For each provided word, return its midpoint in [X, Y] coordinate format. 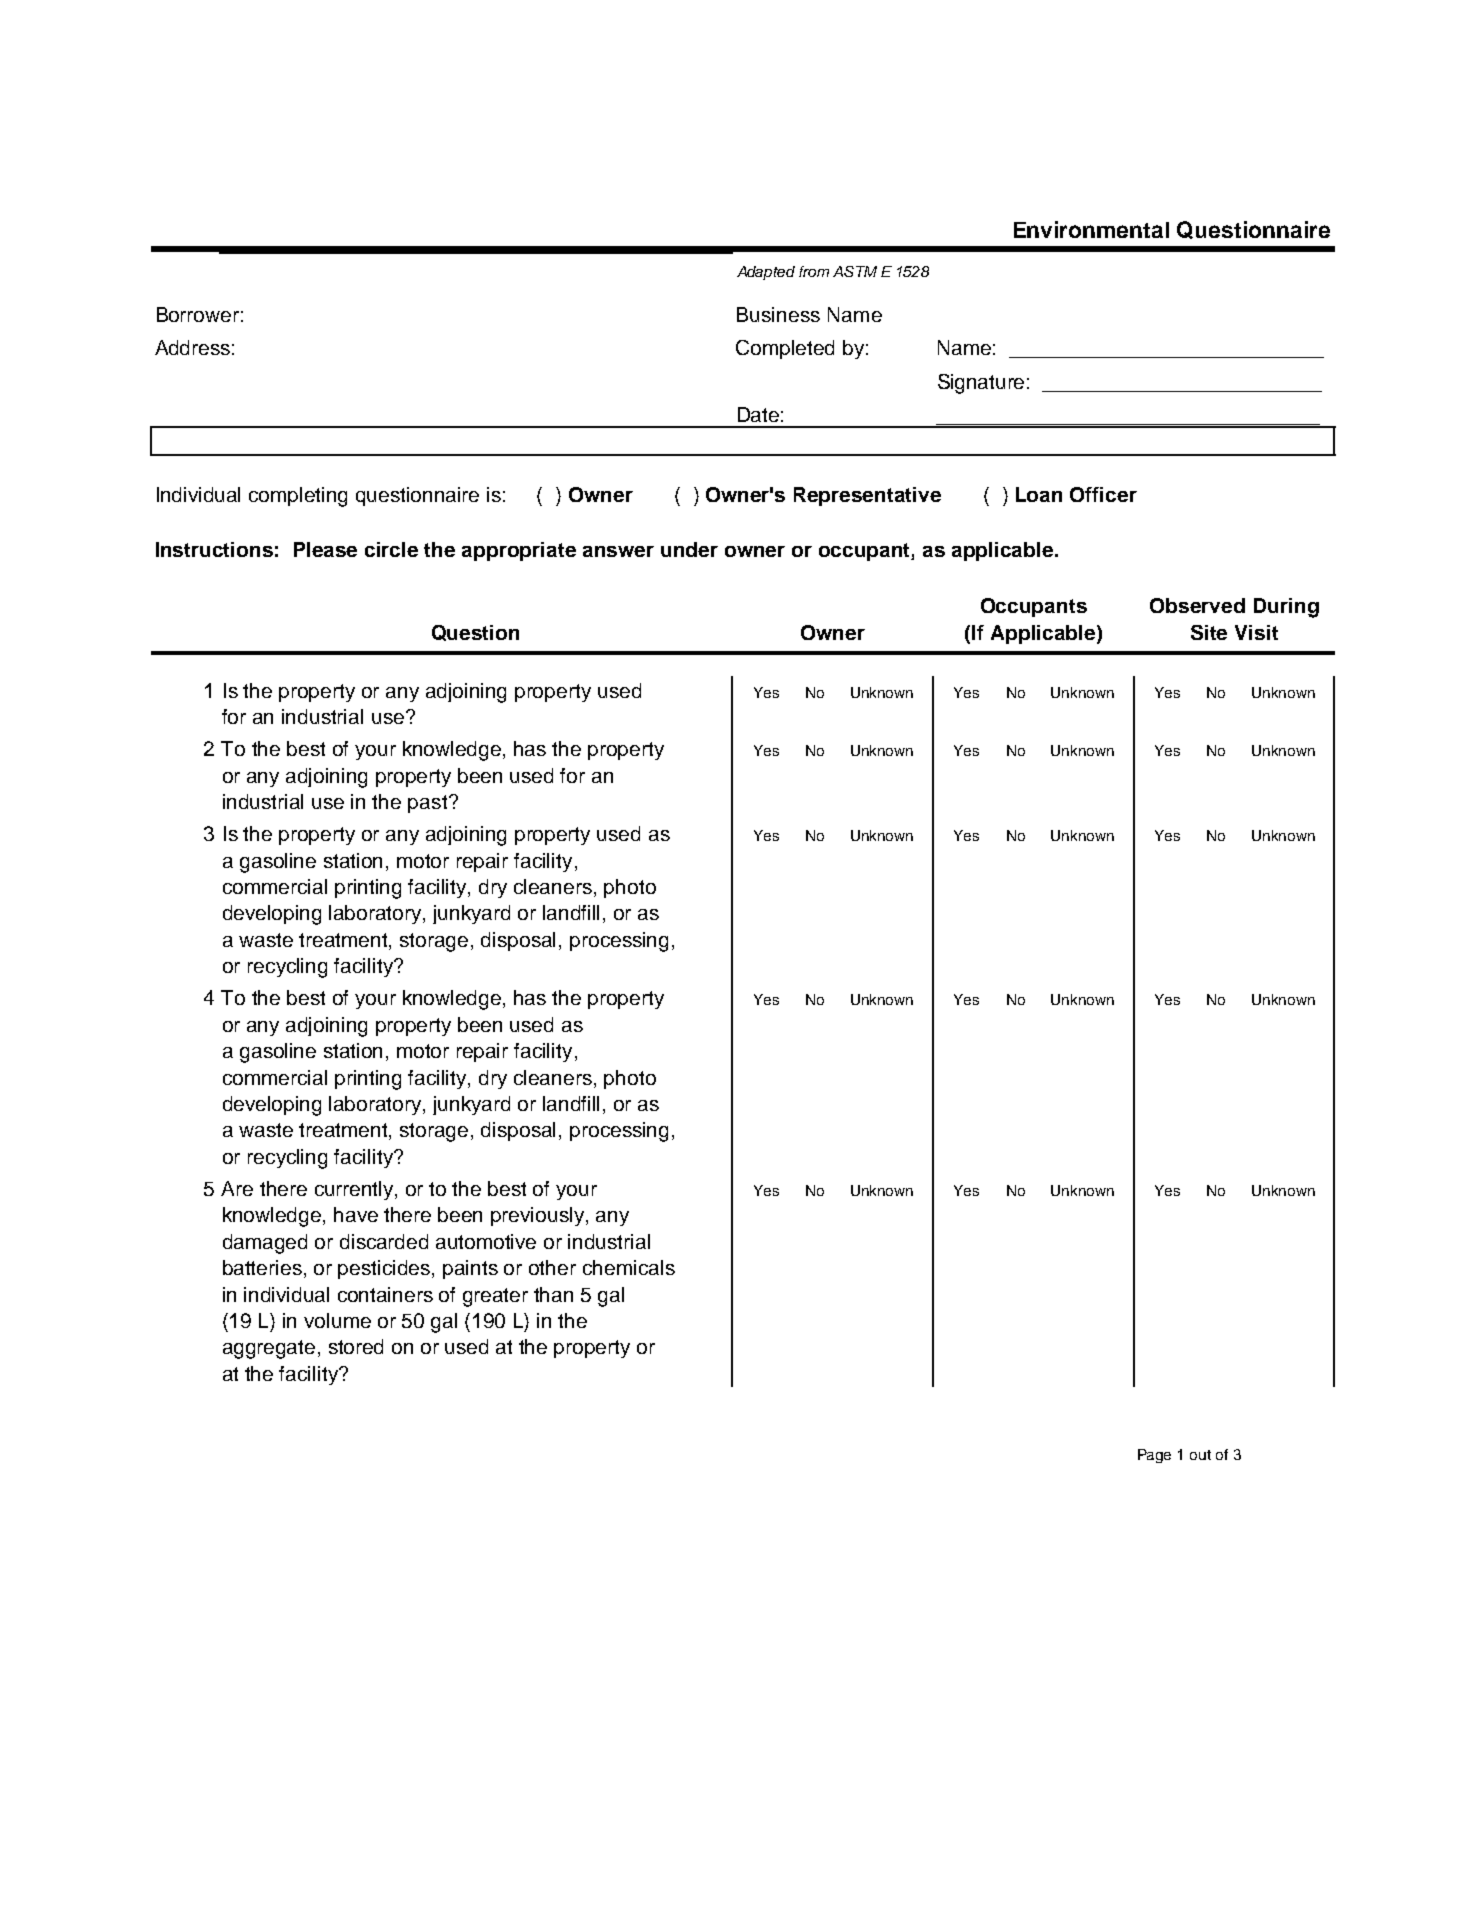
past [429, 804]
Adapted [766, 273]
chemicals [629, 1267]
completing [298, 497]
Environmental [1091, 229]
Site [1209, 632]
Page [1154, 1456]
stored [356, 1346]
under [689, 549]
